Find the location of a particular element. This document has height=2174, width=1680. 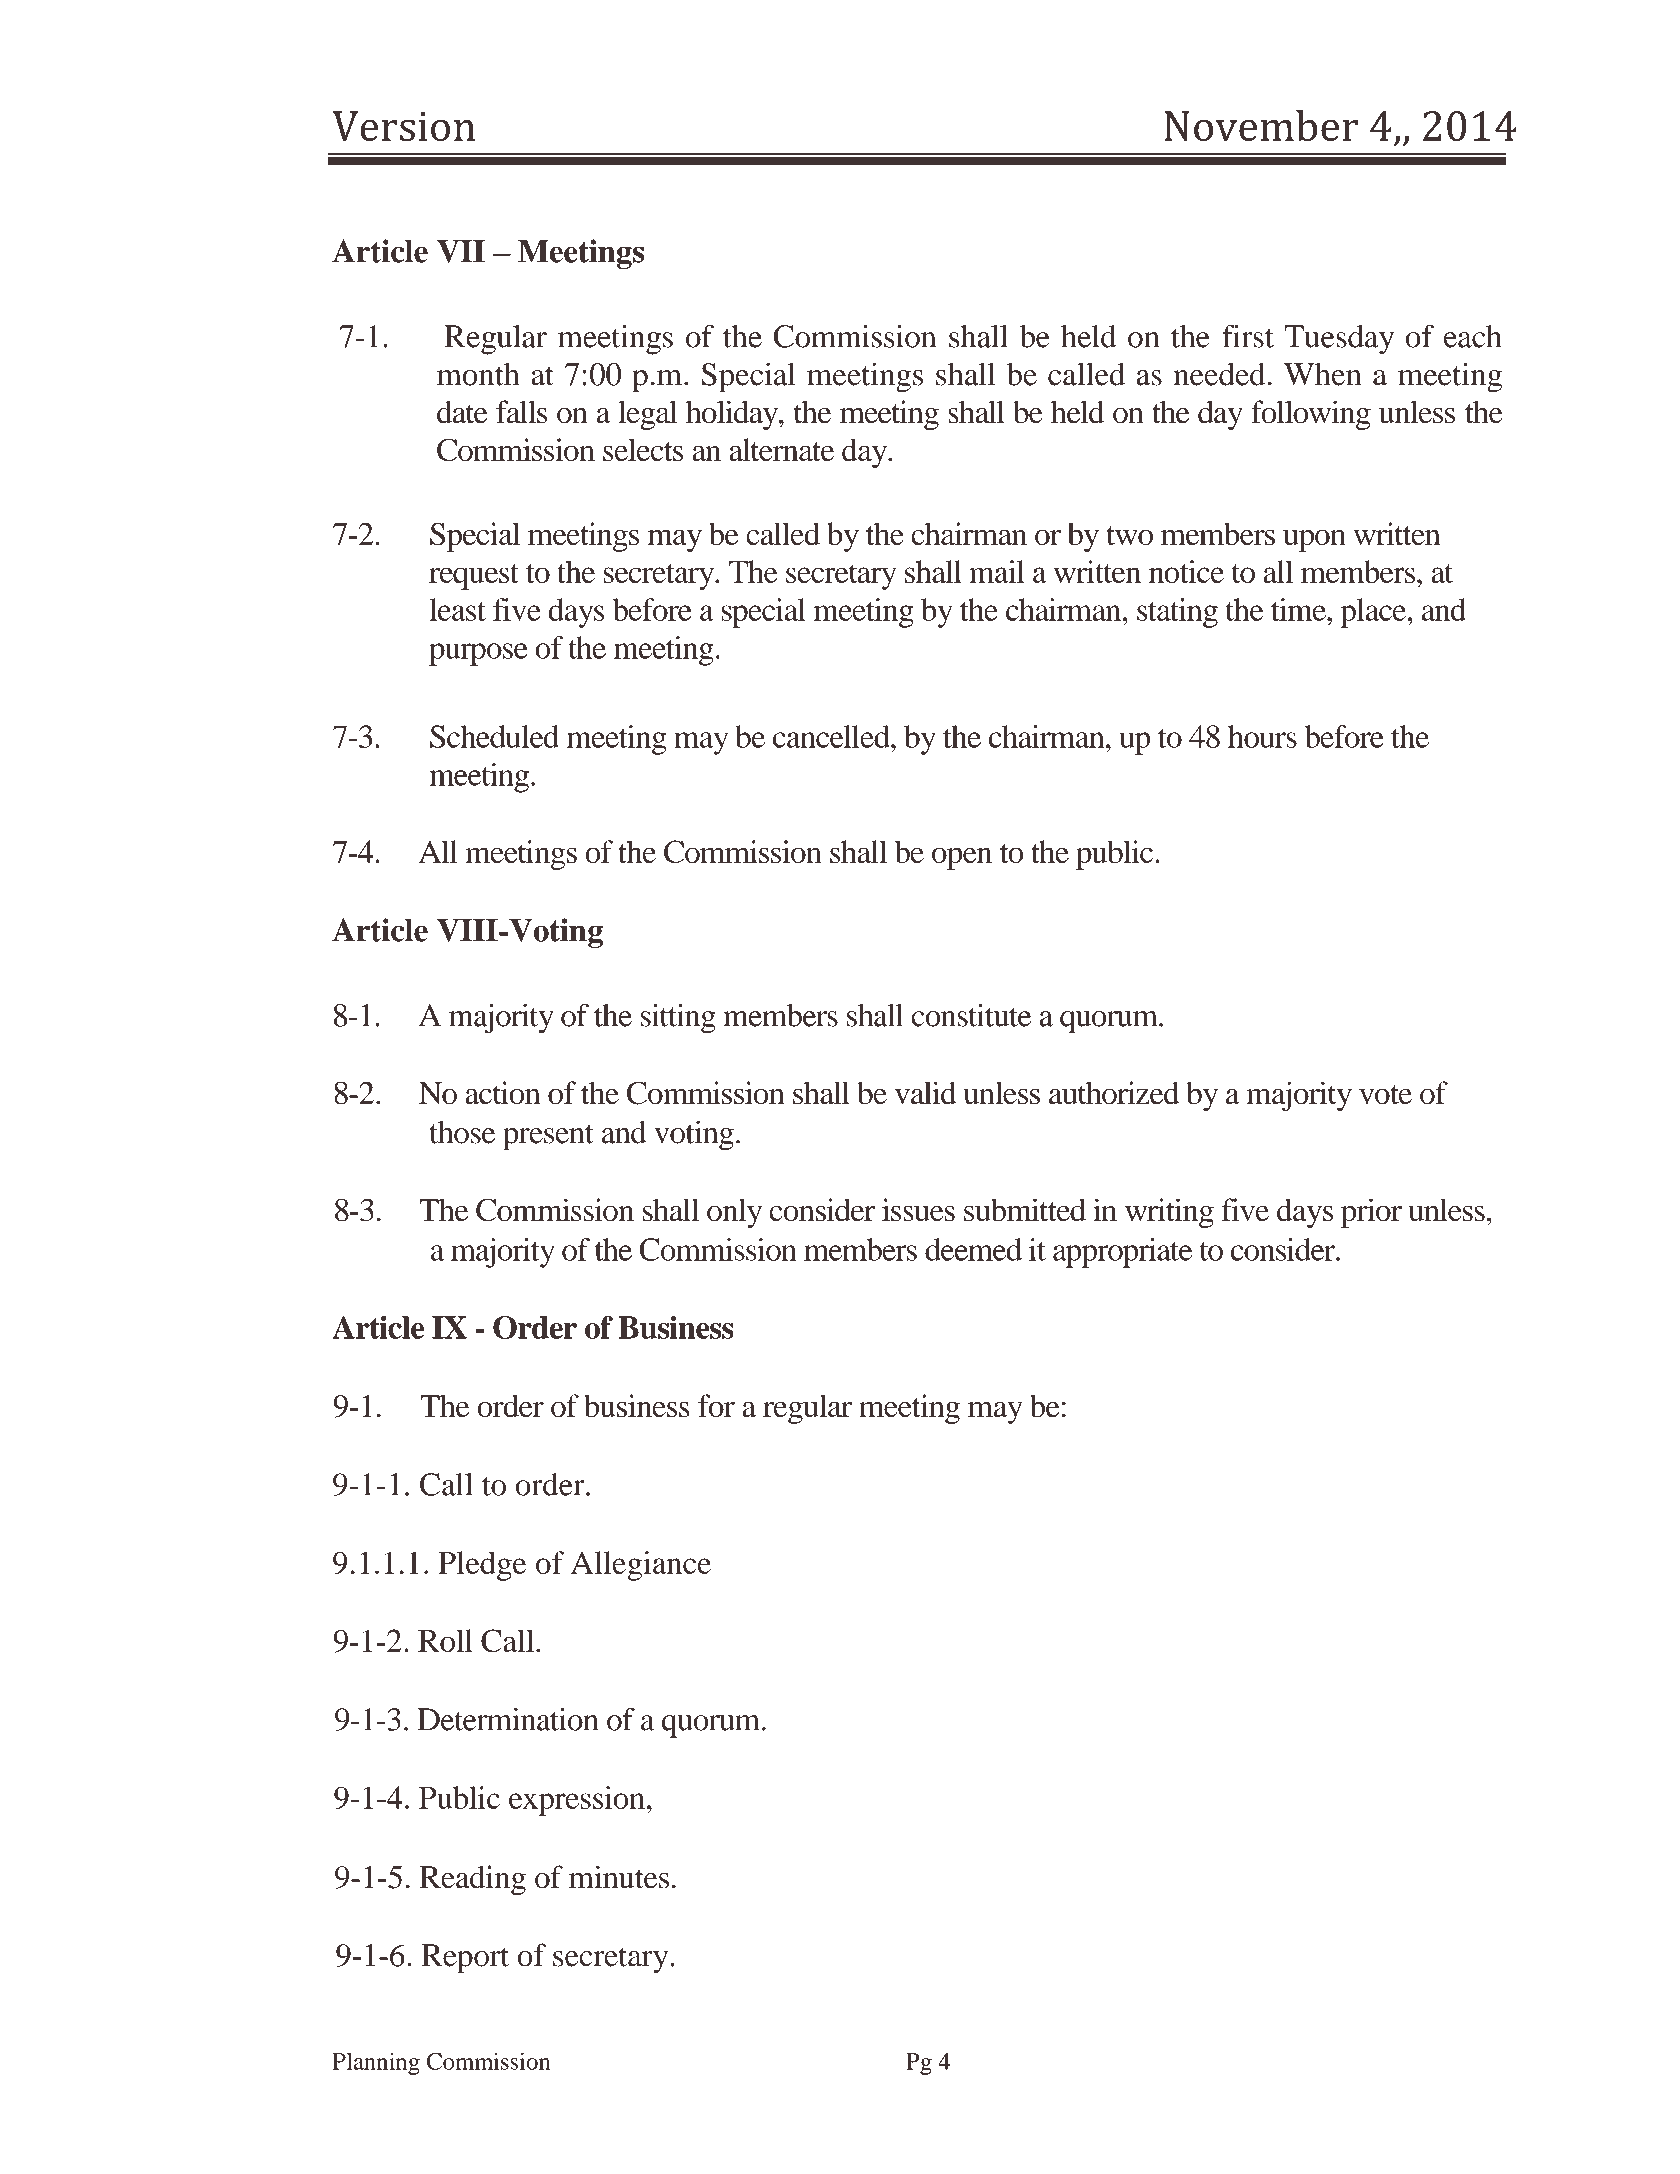

deemed is located at coordinates (973, 1249).
